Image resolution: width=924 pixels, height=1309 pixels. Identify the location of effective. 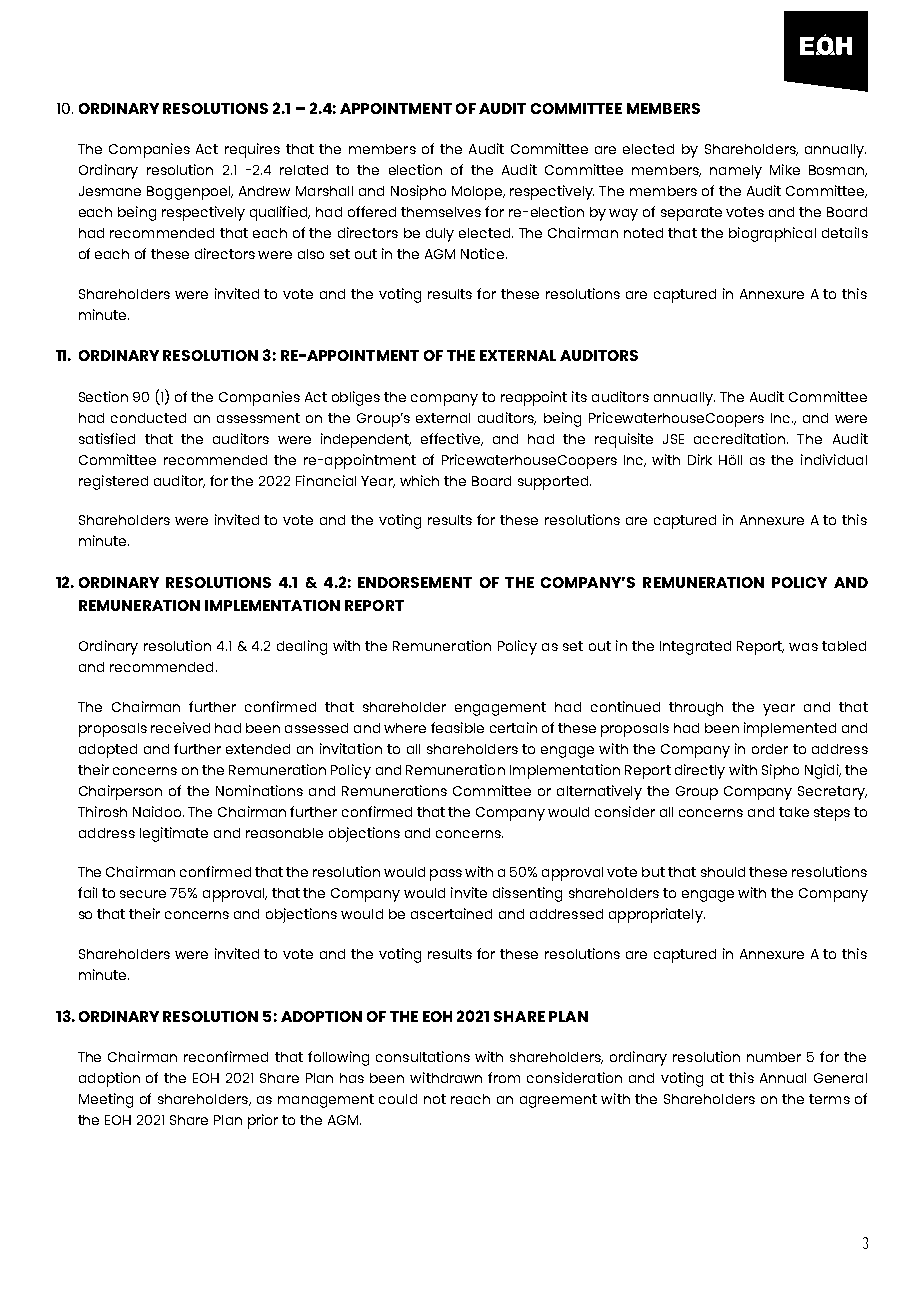
(451, 439).
